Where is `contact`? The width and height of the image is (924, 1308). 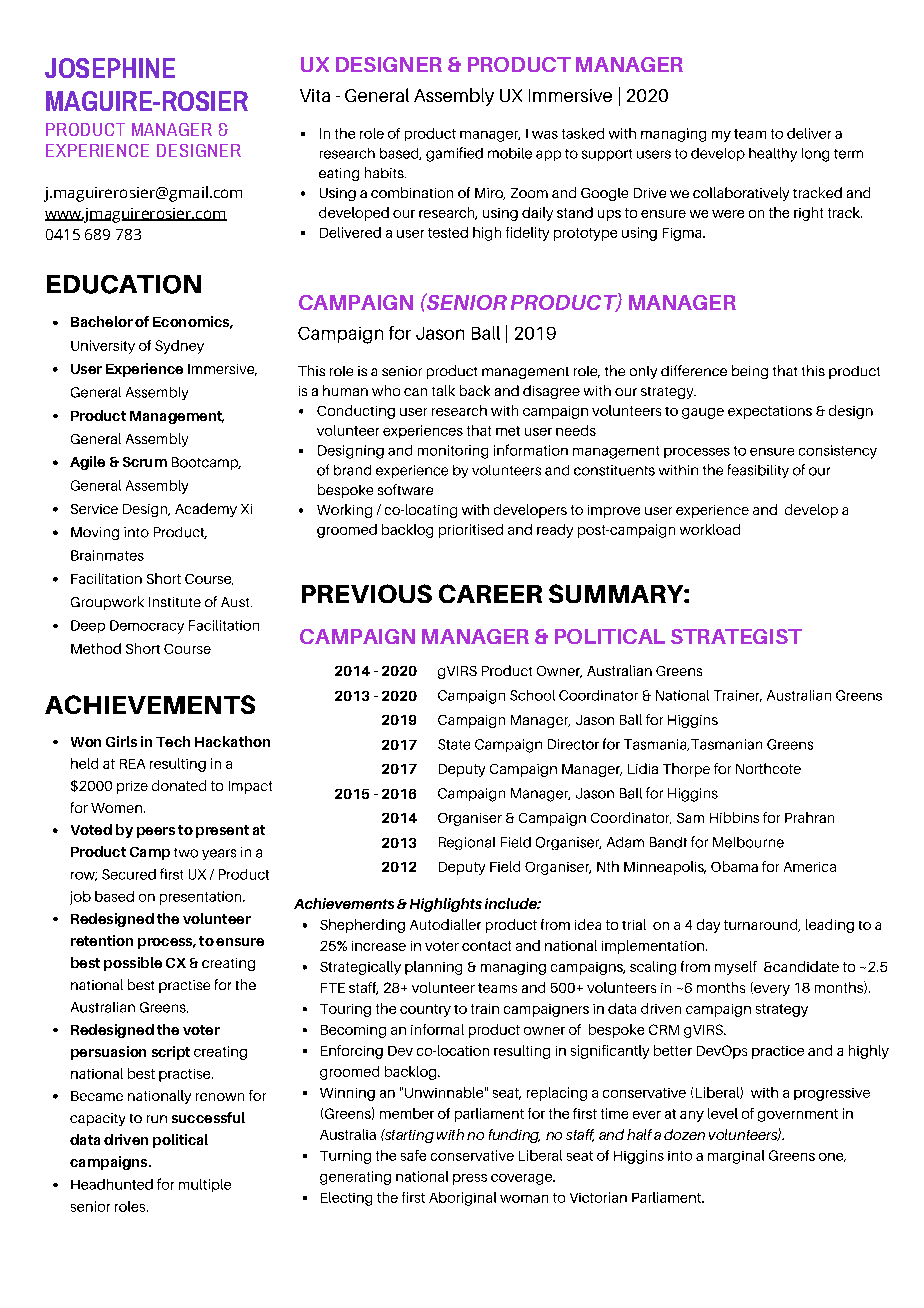 contact is located at coordinates (486, 946).
